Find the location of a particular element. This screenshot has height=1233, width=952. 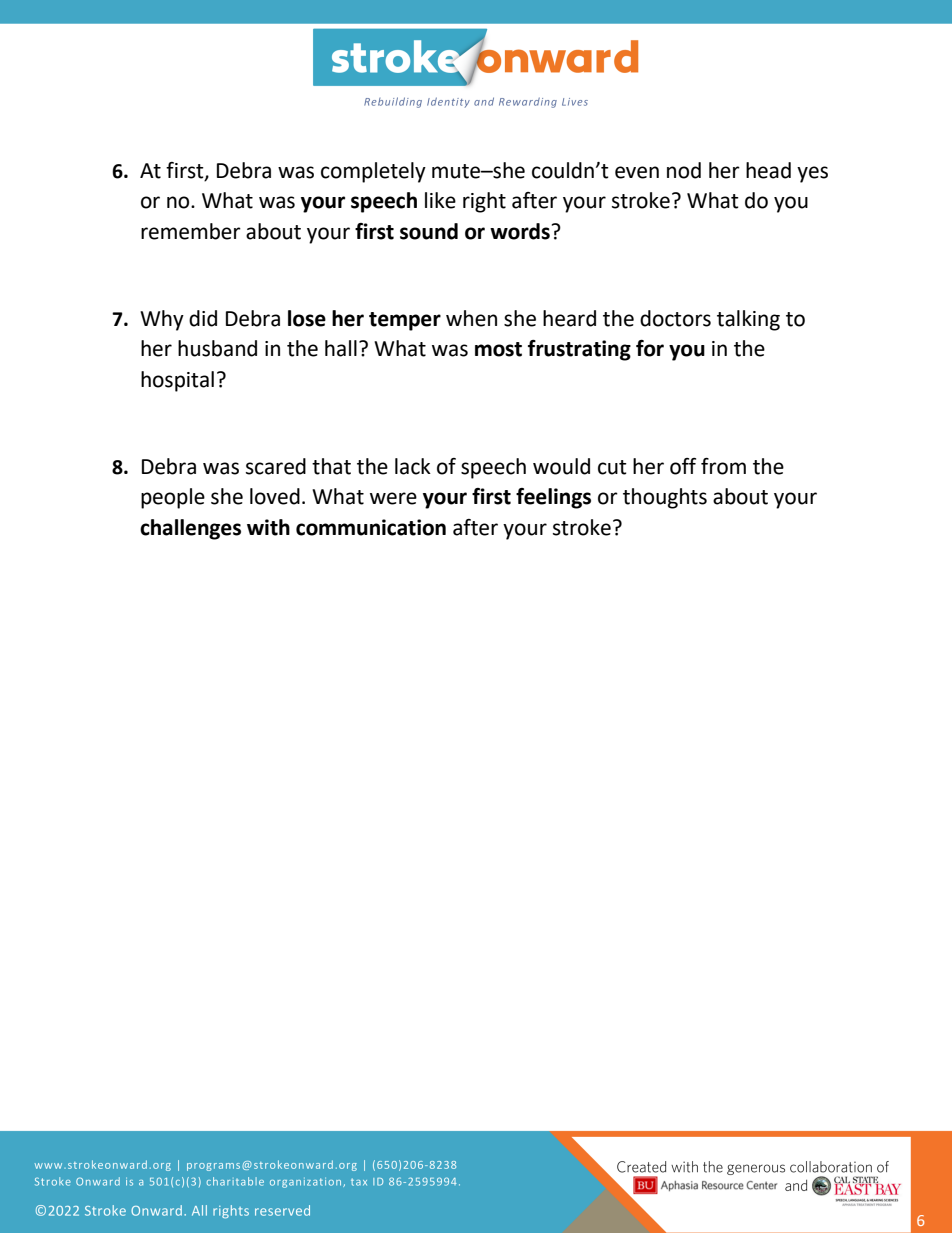

did is located at coordinates (203, 318).
